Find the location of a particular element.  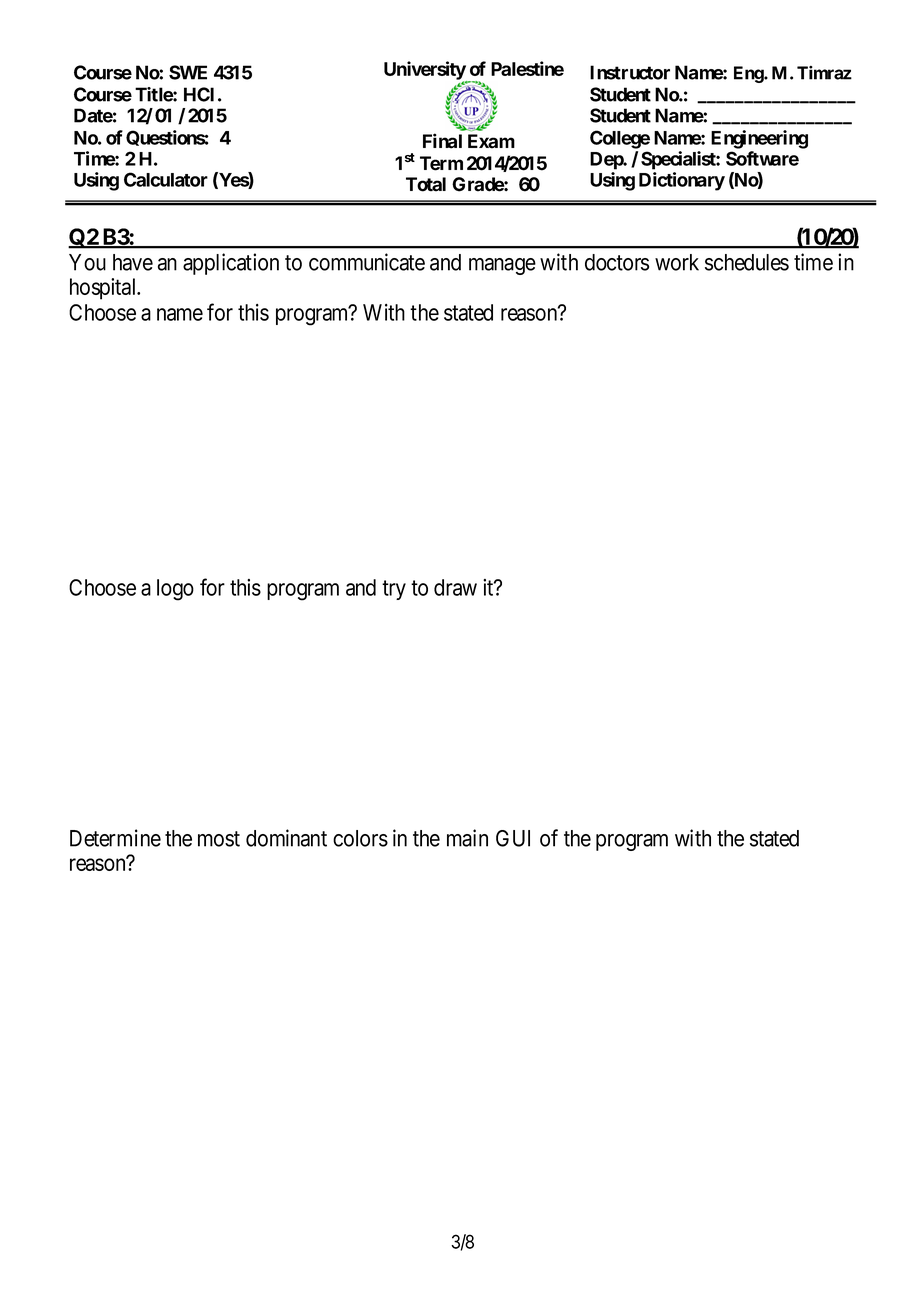

GUI is located at coordinates (513, 838).
